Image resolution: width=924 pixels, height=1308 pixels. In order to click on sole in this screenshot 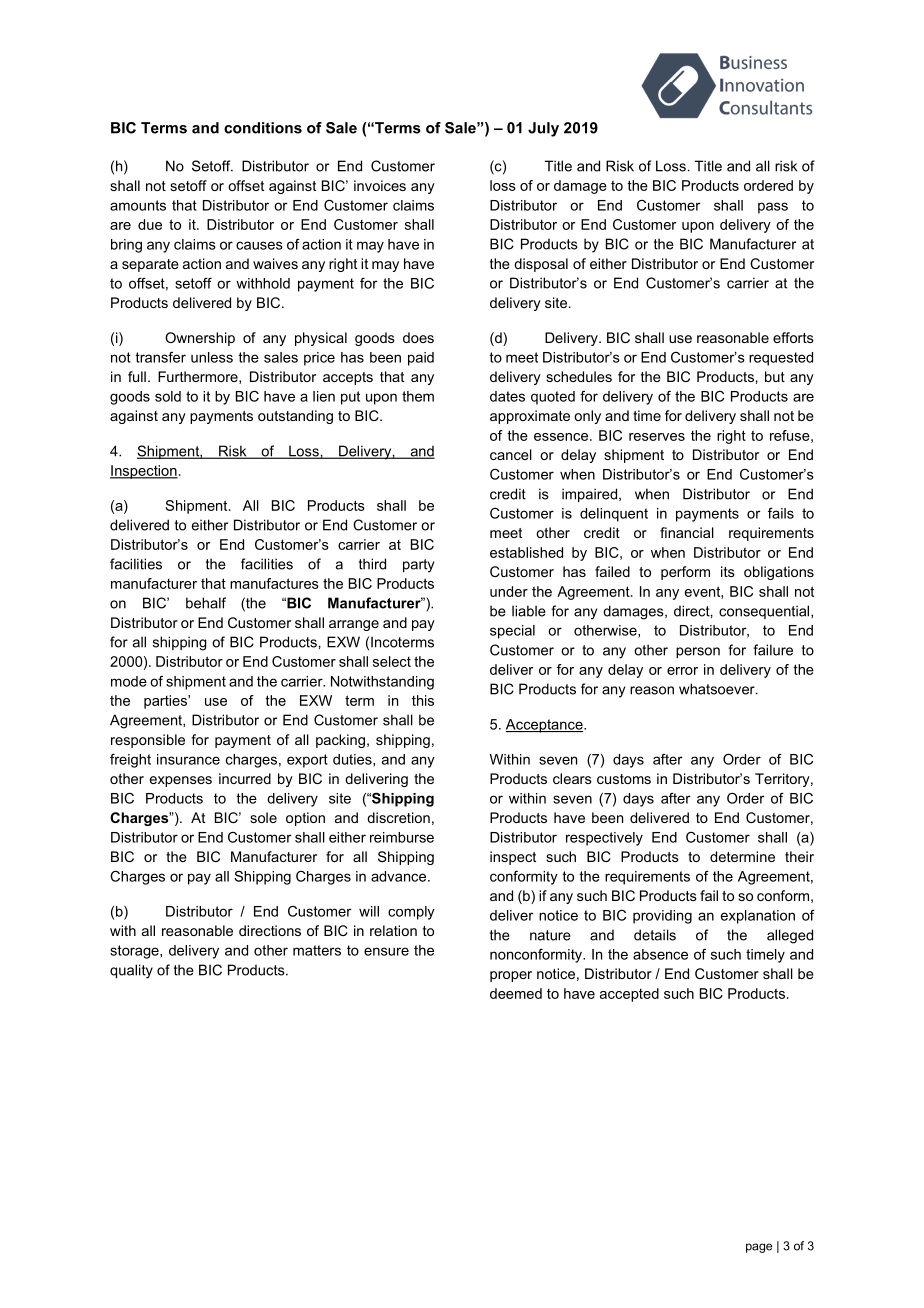, I will do `click(263, 817)`.
